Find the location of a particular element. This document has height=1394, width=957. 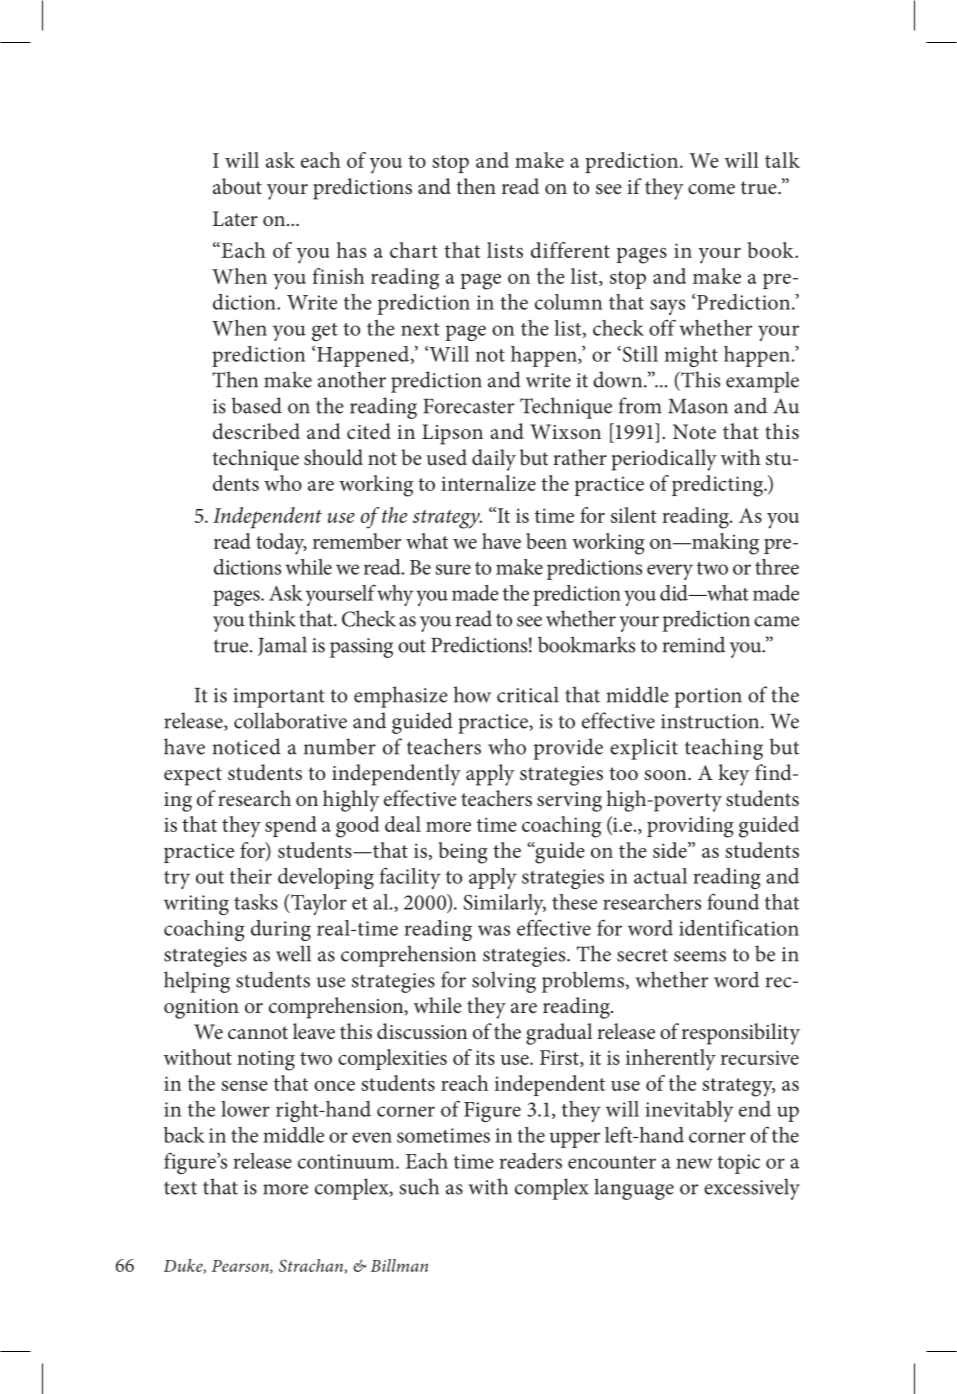

how is located at coordinates (472, 694).
